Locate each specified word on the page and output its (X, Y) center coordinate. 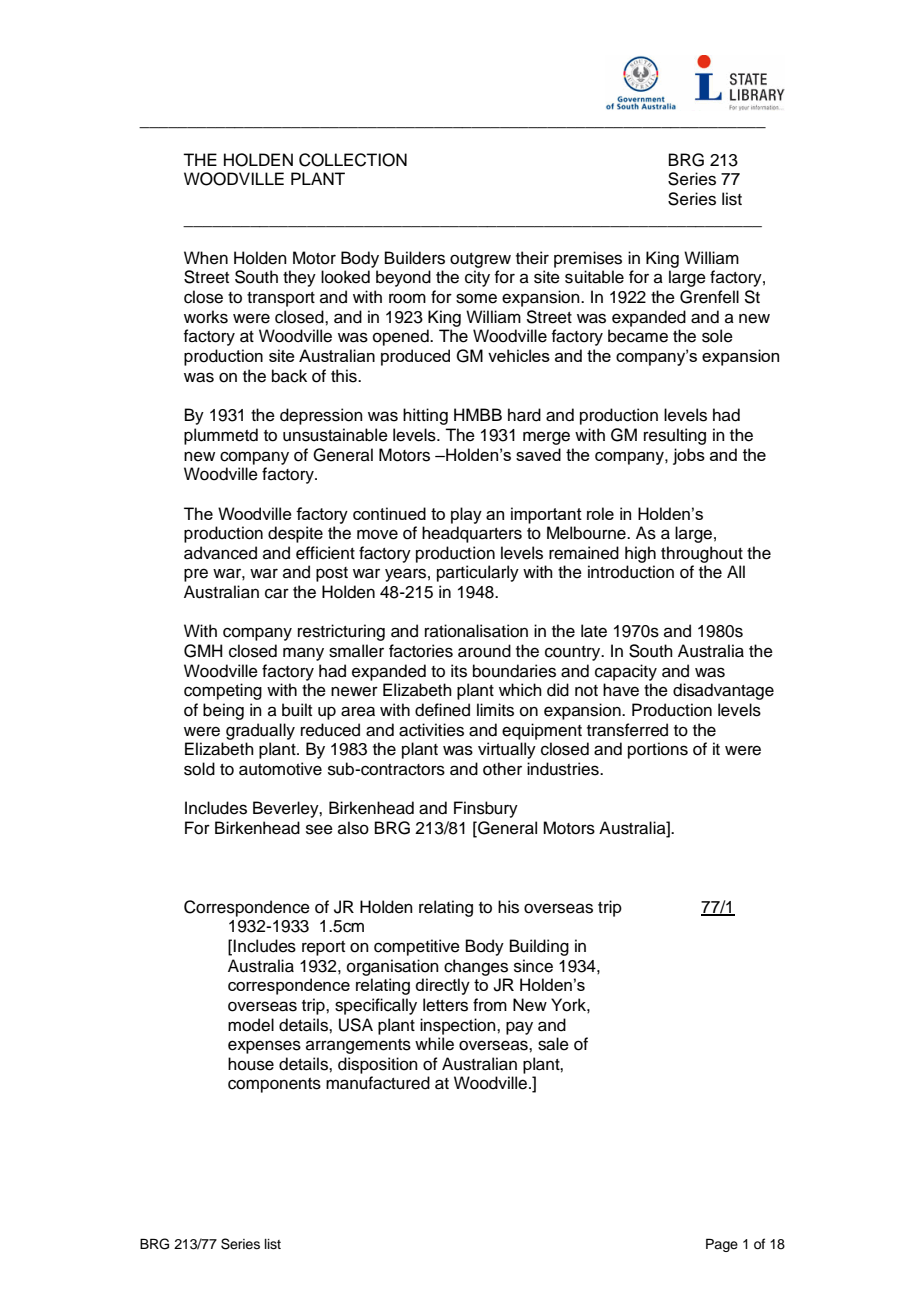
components (274, 1085)
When (206, 258)
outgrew (480, 260)
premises (588, 259)
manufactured (378, 1083)
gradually (260, 731)
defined (442, 710)
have (621, 690)
